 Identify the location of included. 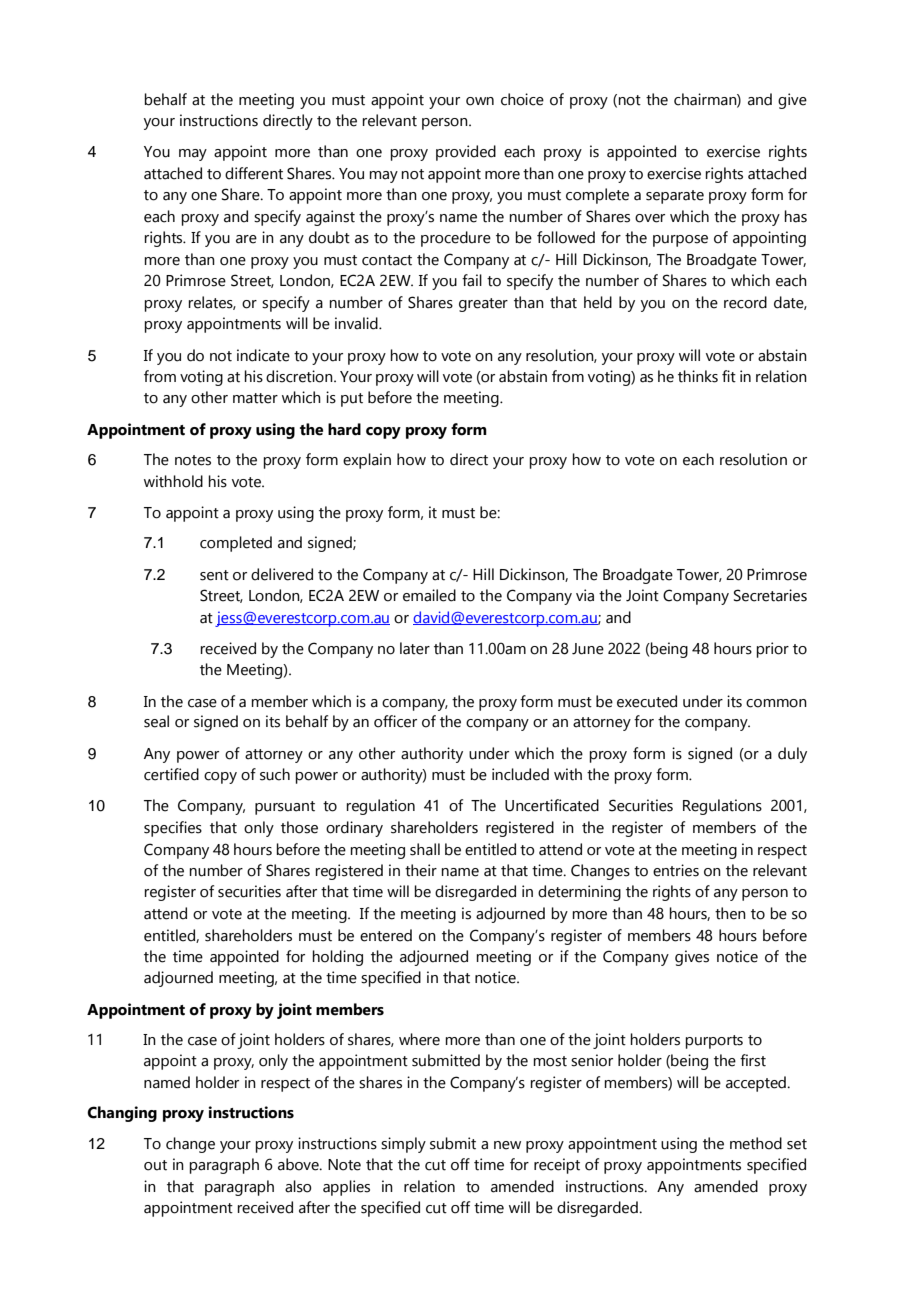
(520, 774).
